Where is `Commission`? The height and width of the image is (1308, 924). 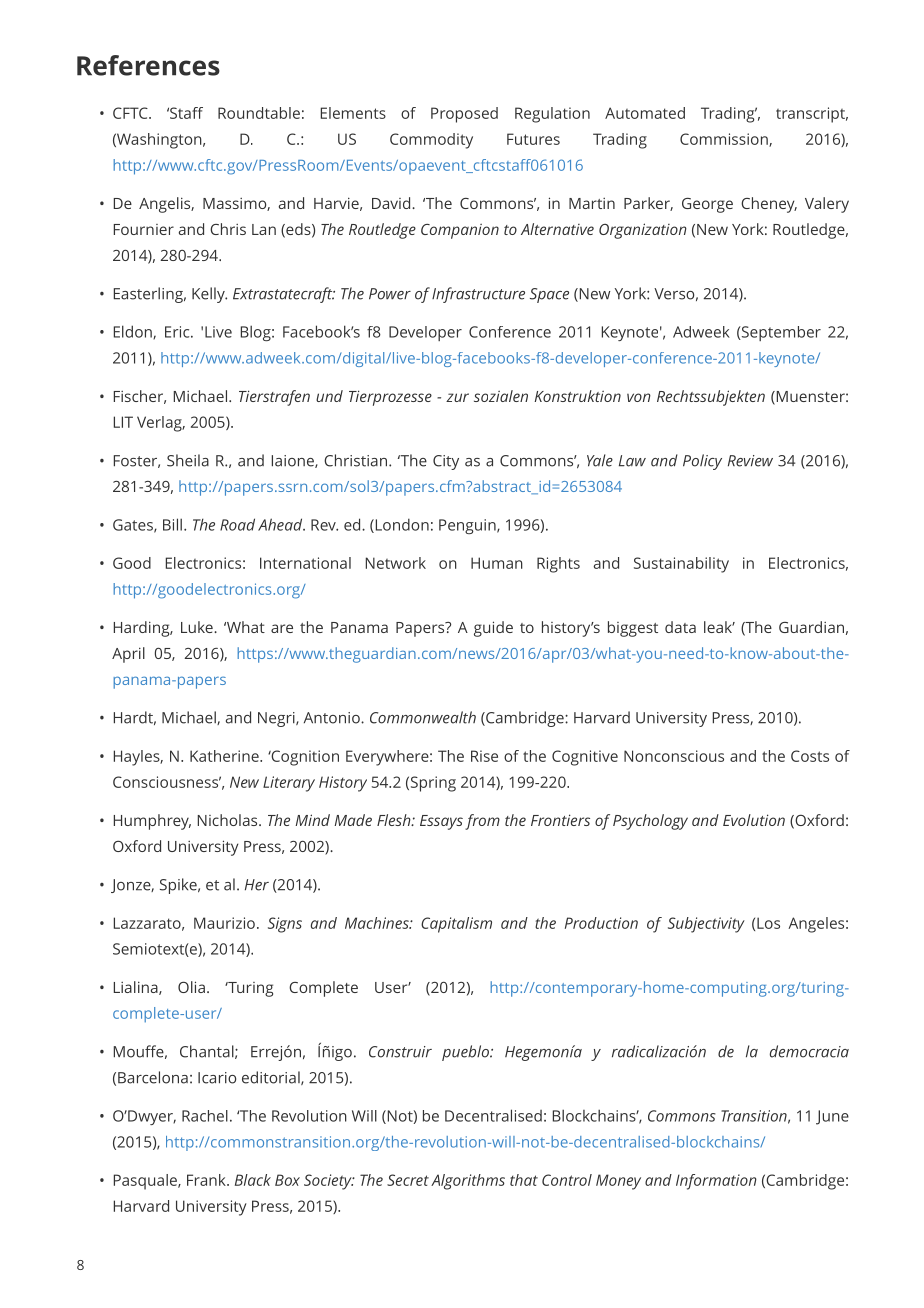
Commission is located at coordinates (725, 140).
